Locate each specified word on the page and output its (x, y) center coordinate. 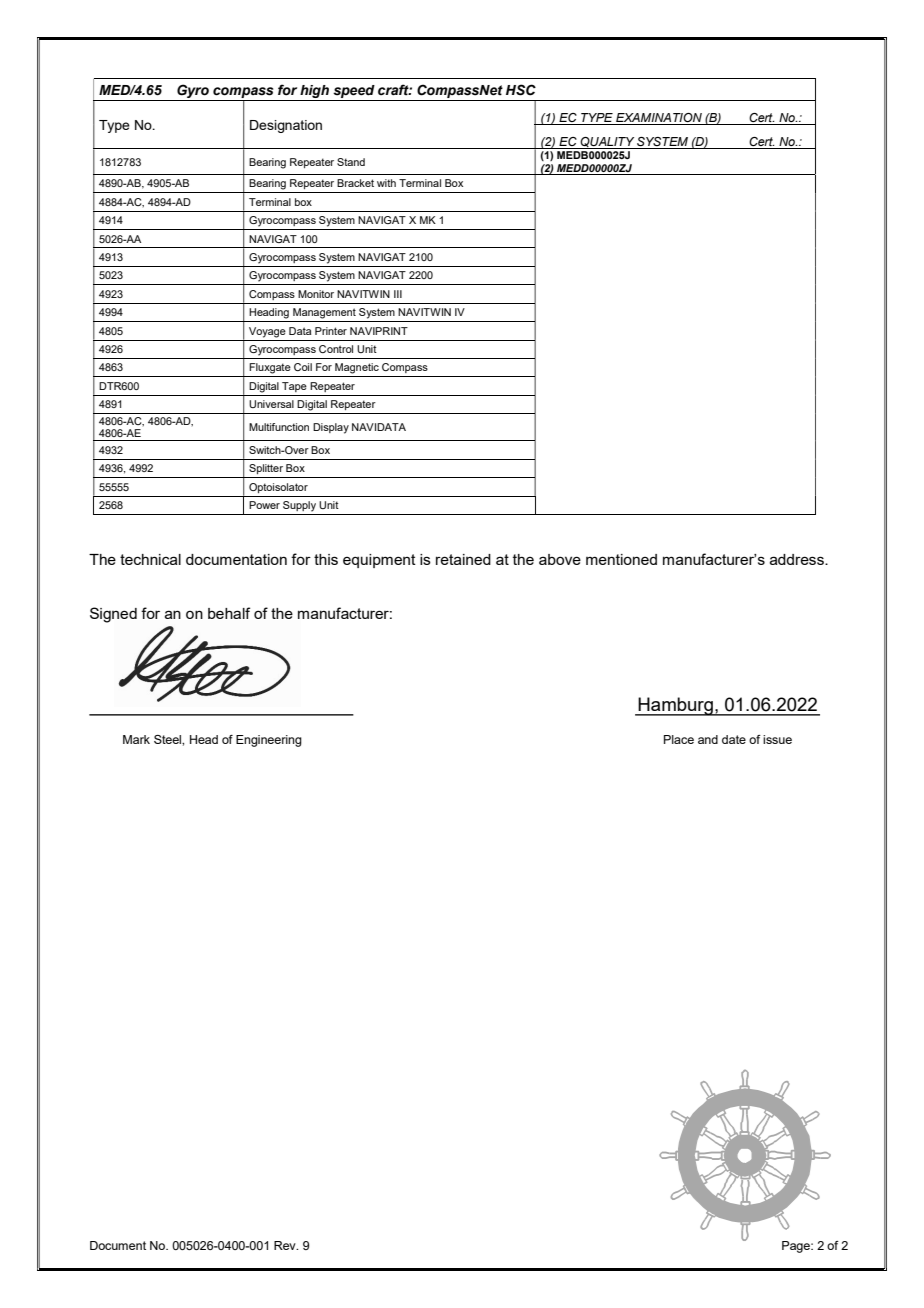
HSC (521, 90)
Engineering (269, 741)
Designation (286, 126)
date (734, 739)
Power (264, 505)
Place (679, 739)
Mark (136, 739)
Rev (286, 1245)
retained (463, 559)
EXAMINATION (659, 117)
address (798, 559)
